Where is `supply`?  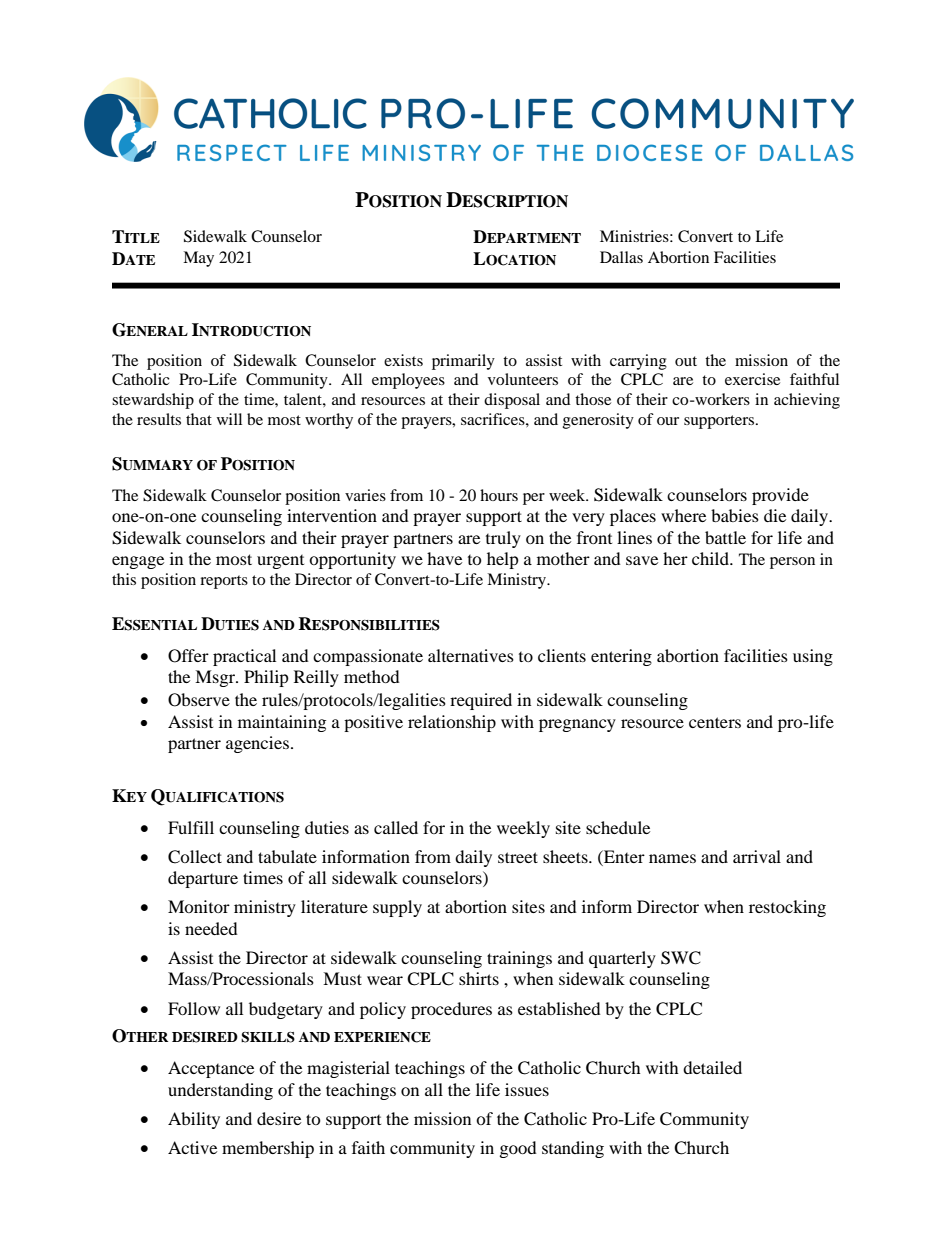
supply is located at coordinates (397, 908).
